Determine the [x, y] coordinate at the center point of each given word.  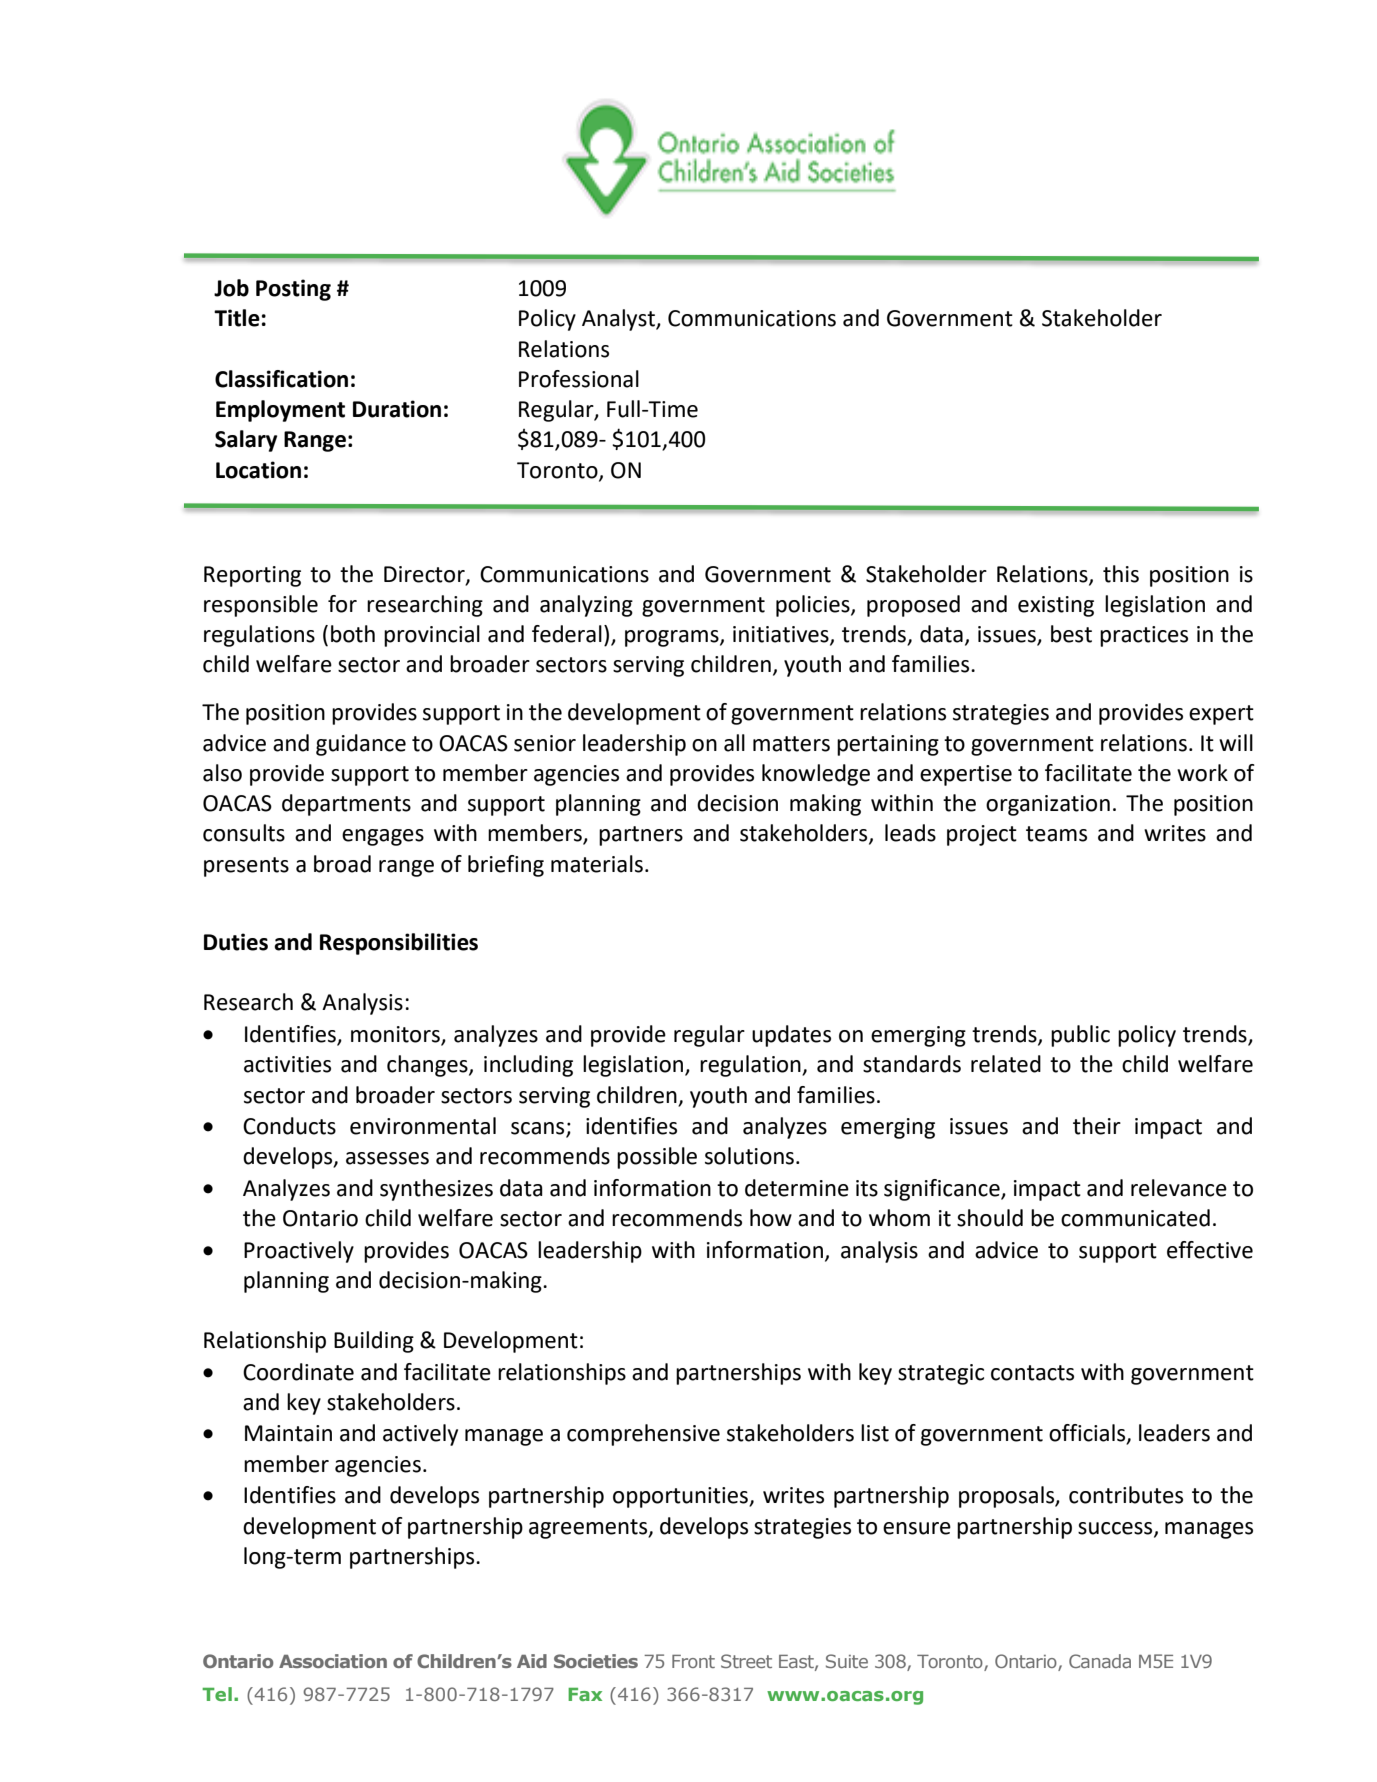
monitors [396, 1035]
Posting [293, 290]
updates [791, 1036]
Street [746, 1661]
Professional [579, 379]
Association [333, 1661]
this [1121, 574]
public [1080, 1036]
